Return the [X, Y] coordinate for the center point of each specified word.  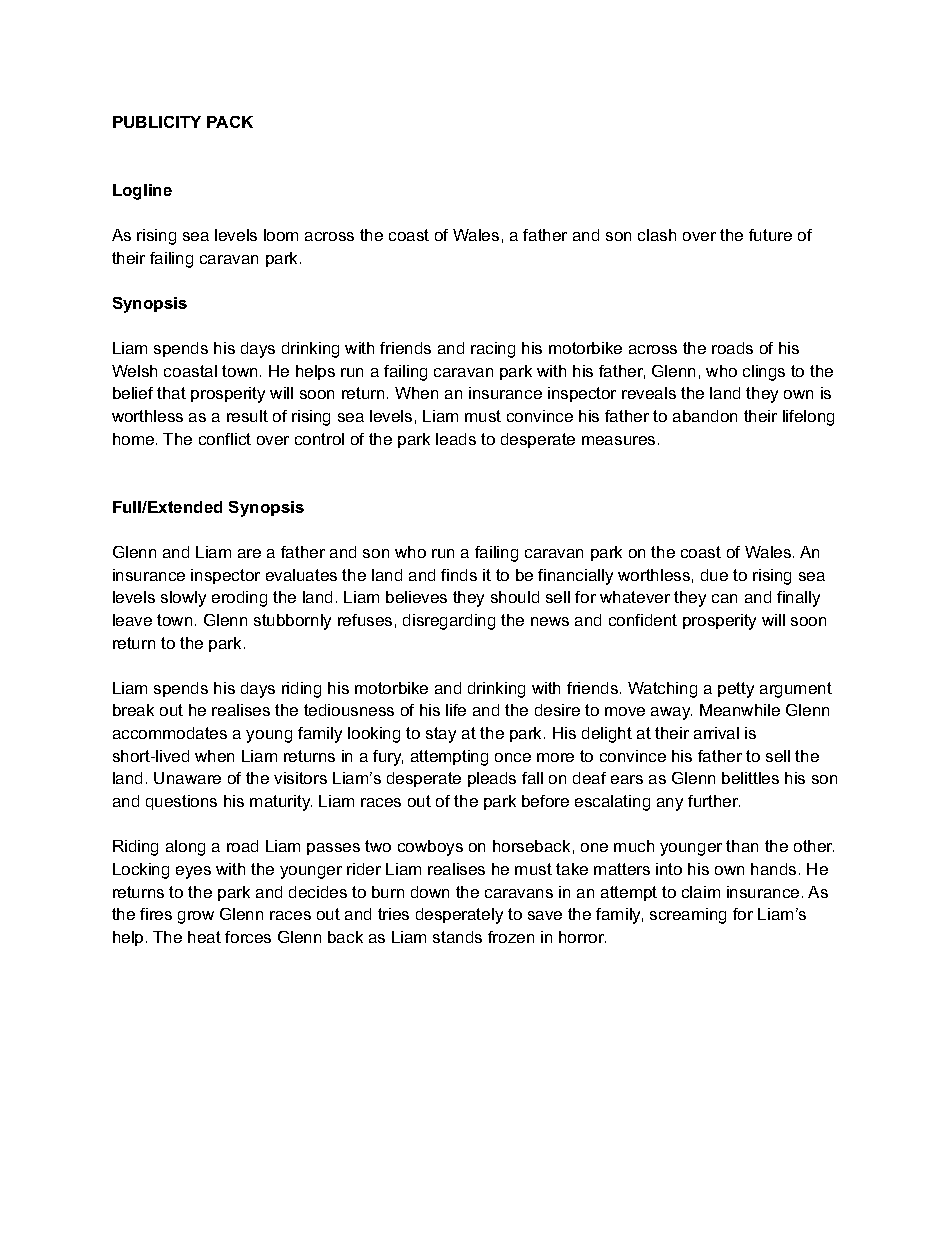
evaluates [301, 575]
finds [459, 575]
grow [196, 917]
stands [457, 937]
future [770, 235]
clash [657, 235]
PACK [230, 122]
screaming [688, 916]
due [714, 575]
